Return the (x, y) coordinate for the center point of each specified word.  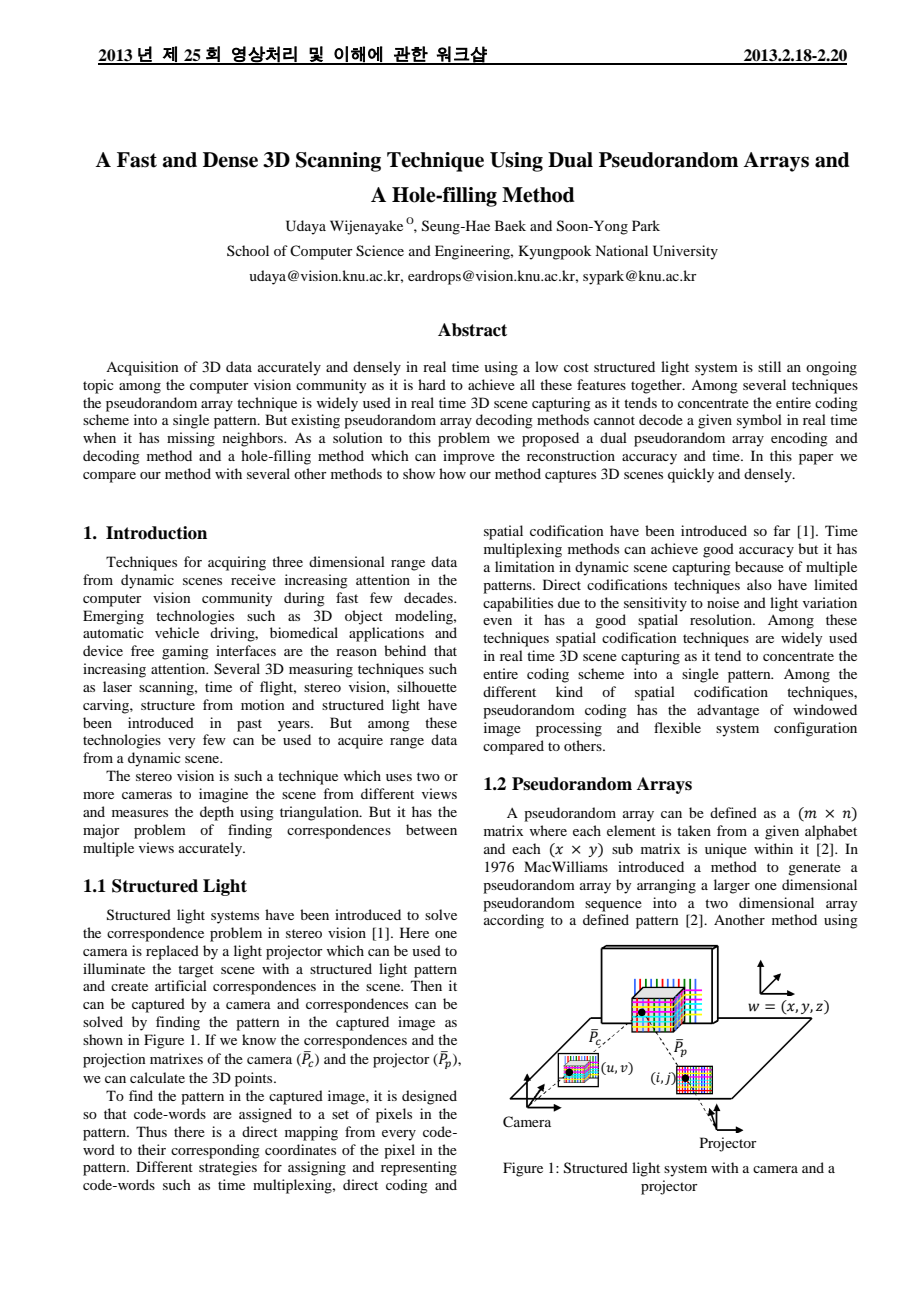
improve (469, 457)
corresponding (215, 1151)
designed (429, 1097)
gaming (185, 652)
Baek (510, 225)
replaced (172, 952)
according (514, 921)
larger (732, 886)
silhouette (427, 686)
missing (191, 439)
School (248, 250)
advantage (728, 711)
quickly (691, 475)
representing (419, 1168)
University (685, 252)
